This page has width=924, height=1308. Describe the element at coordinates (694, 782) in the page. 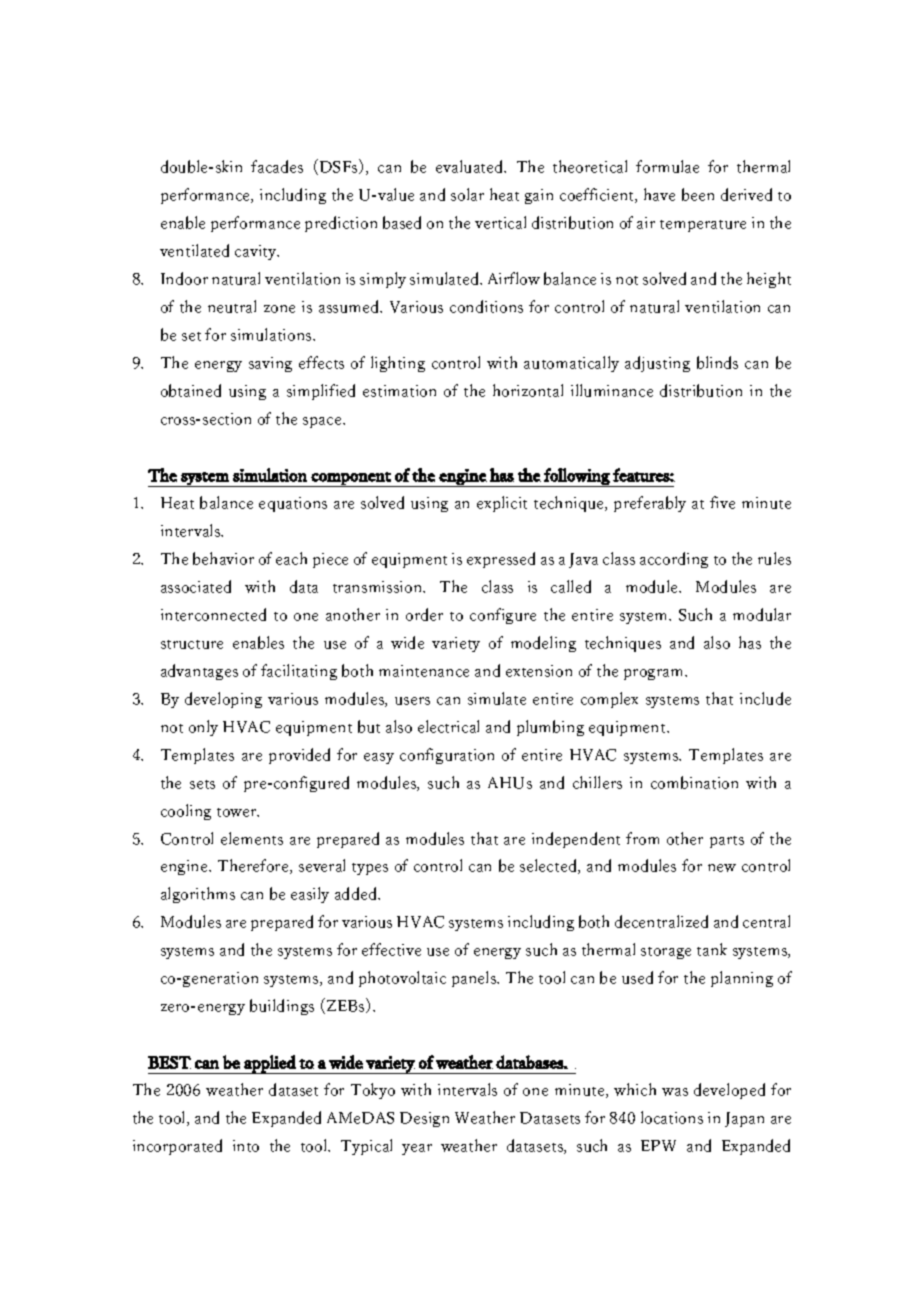

I see `combination` at that location.
